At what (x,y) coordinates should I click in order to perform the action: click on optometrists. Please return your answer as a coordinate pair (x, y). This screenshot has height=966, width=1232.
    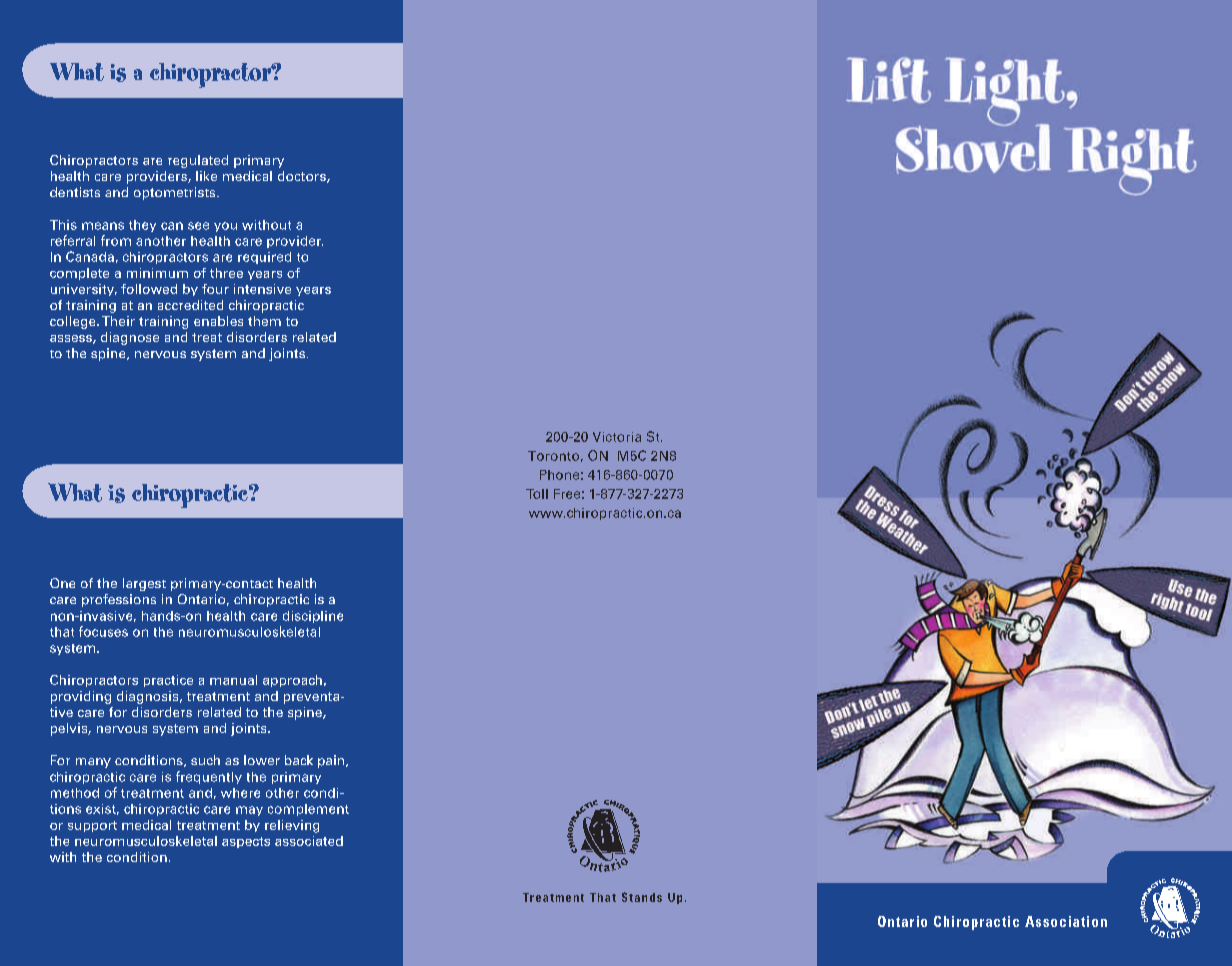
    Looking at the image, I should click on (176, 193).
